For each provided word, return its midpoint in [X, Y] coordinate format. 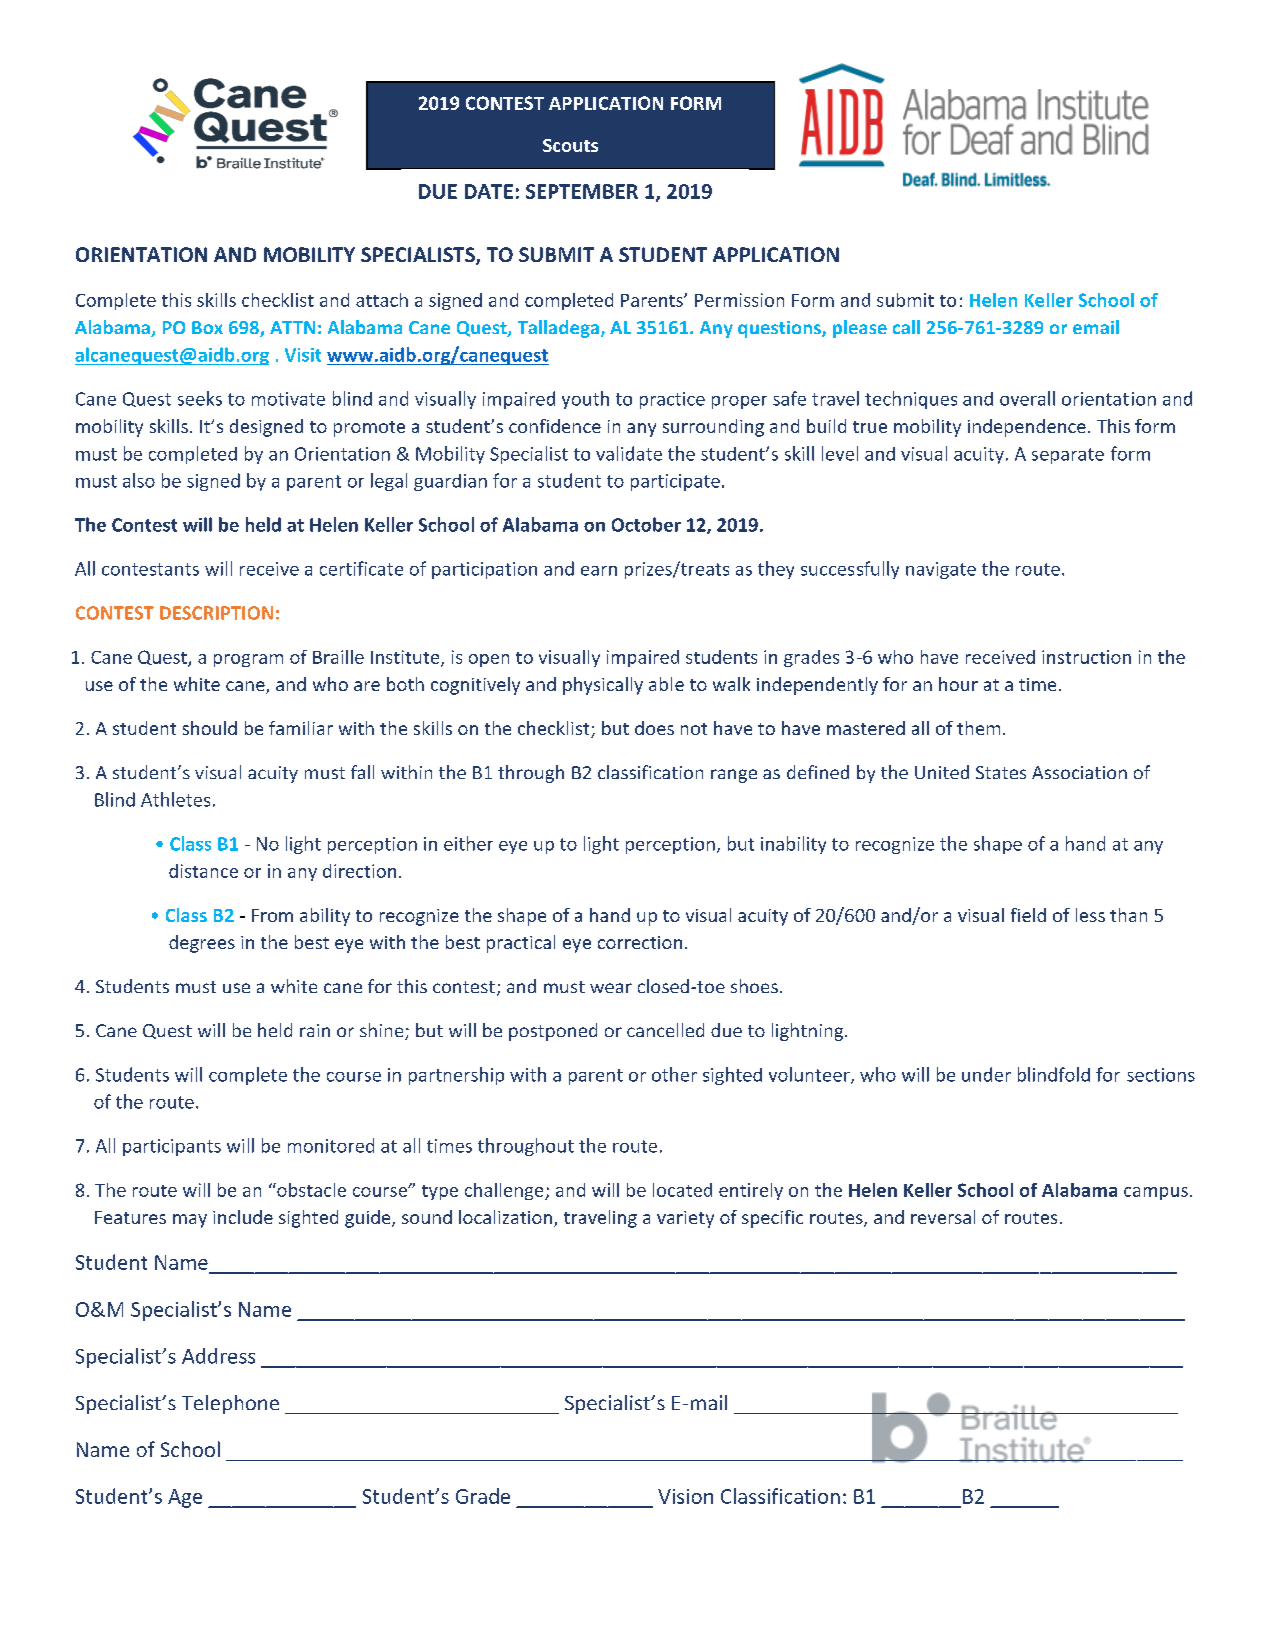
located [682, 1190]
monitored [331, 1145]
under [986, 1074]
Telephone [230, 1404]
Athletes [175, 799]
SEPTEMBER [582, 191]
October [646, 524]
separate [1068, 456]
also [139, 480]
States [1001, 772]
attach [382, 300]
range [734, 776]
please [860, 329]
